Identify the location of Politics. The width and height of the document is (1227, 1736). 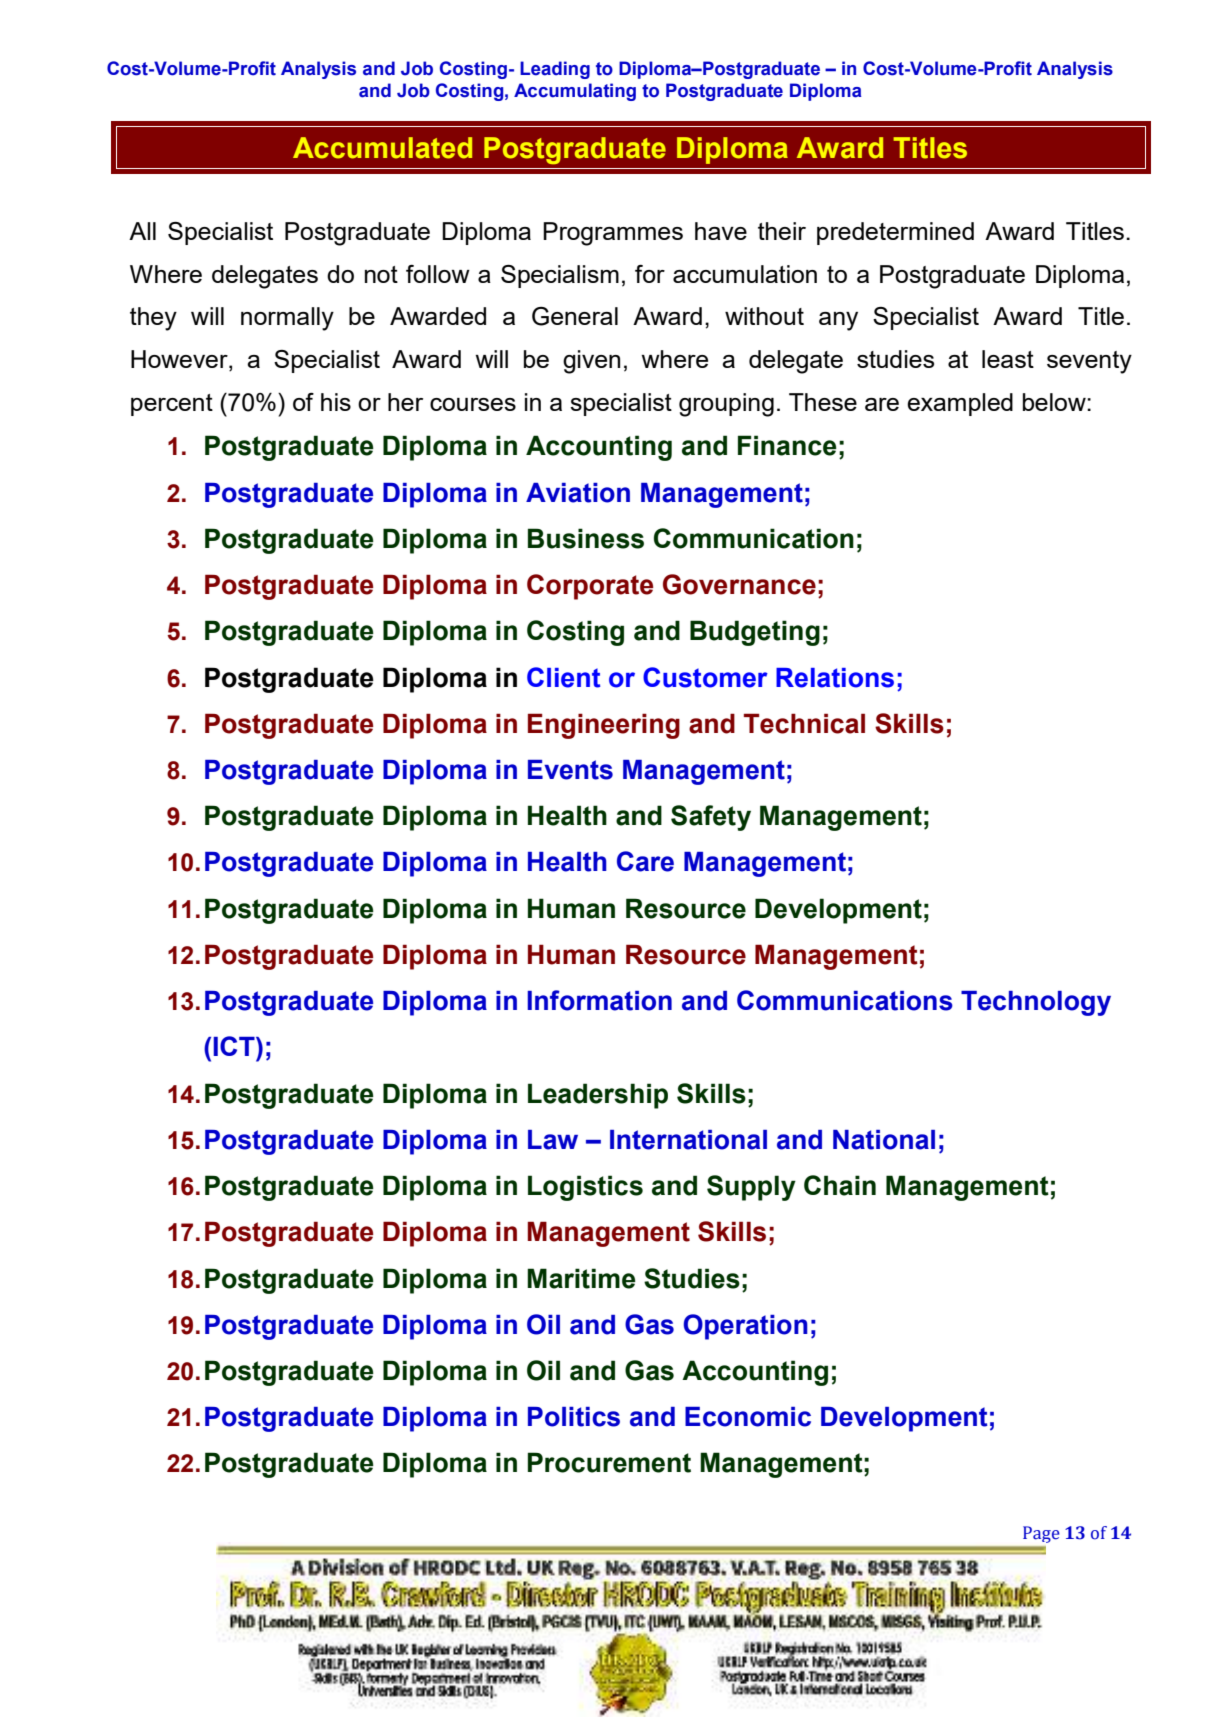
(574, 1417).
